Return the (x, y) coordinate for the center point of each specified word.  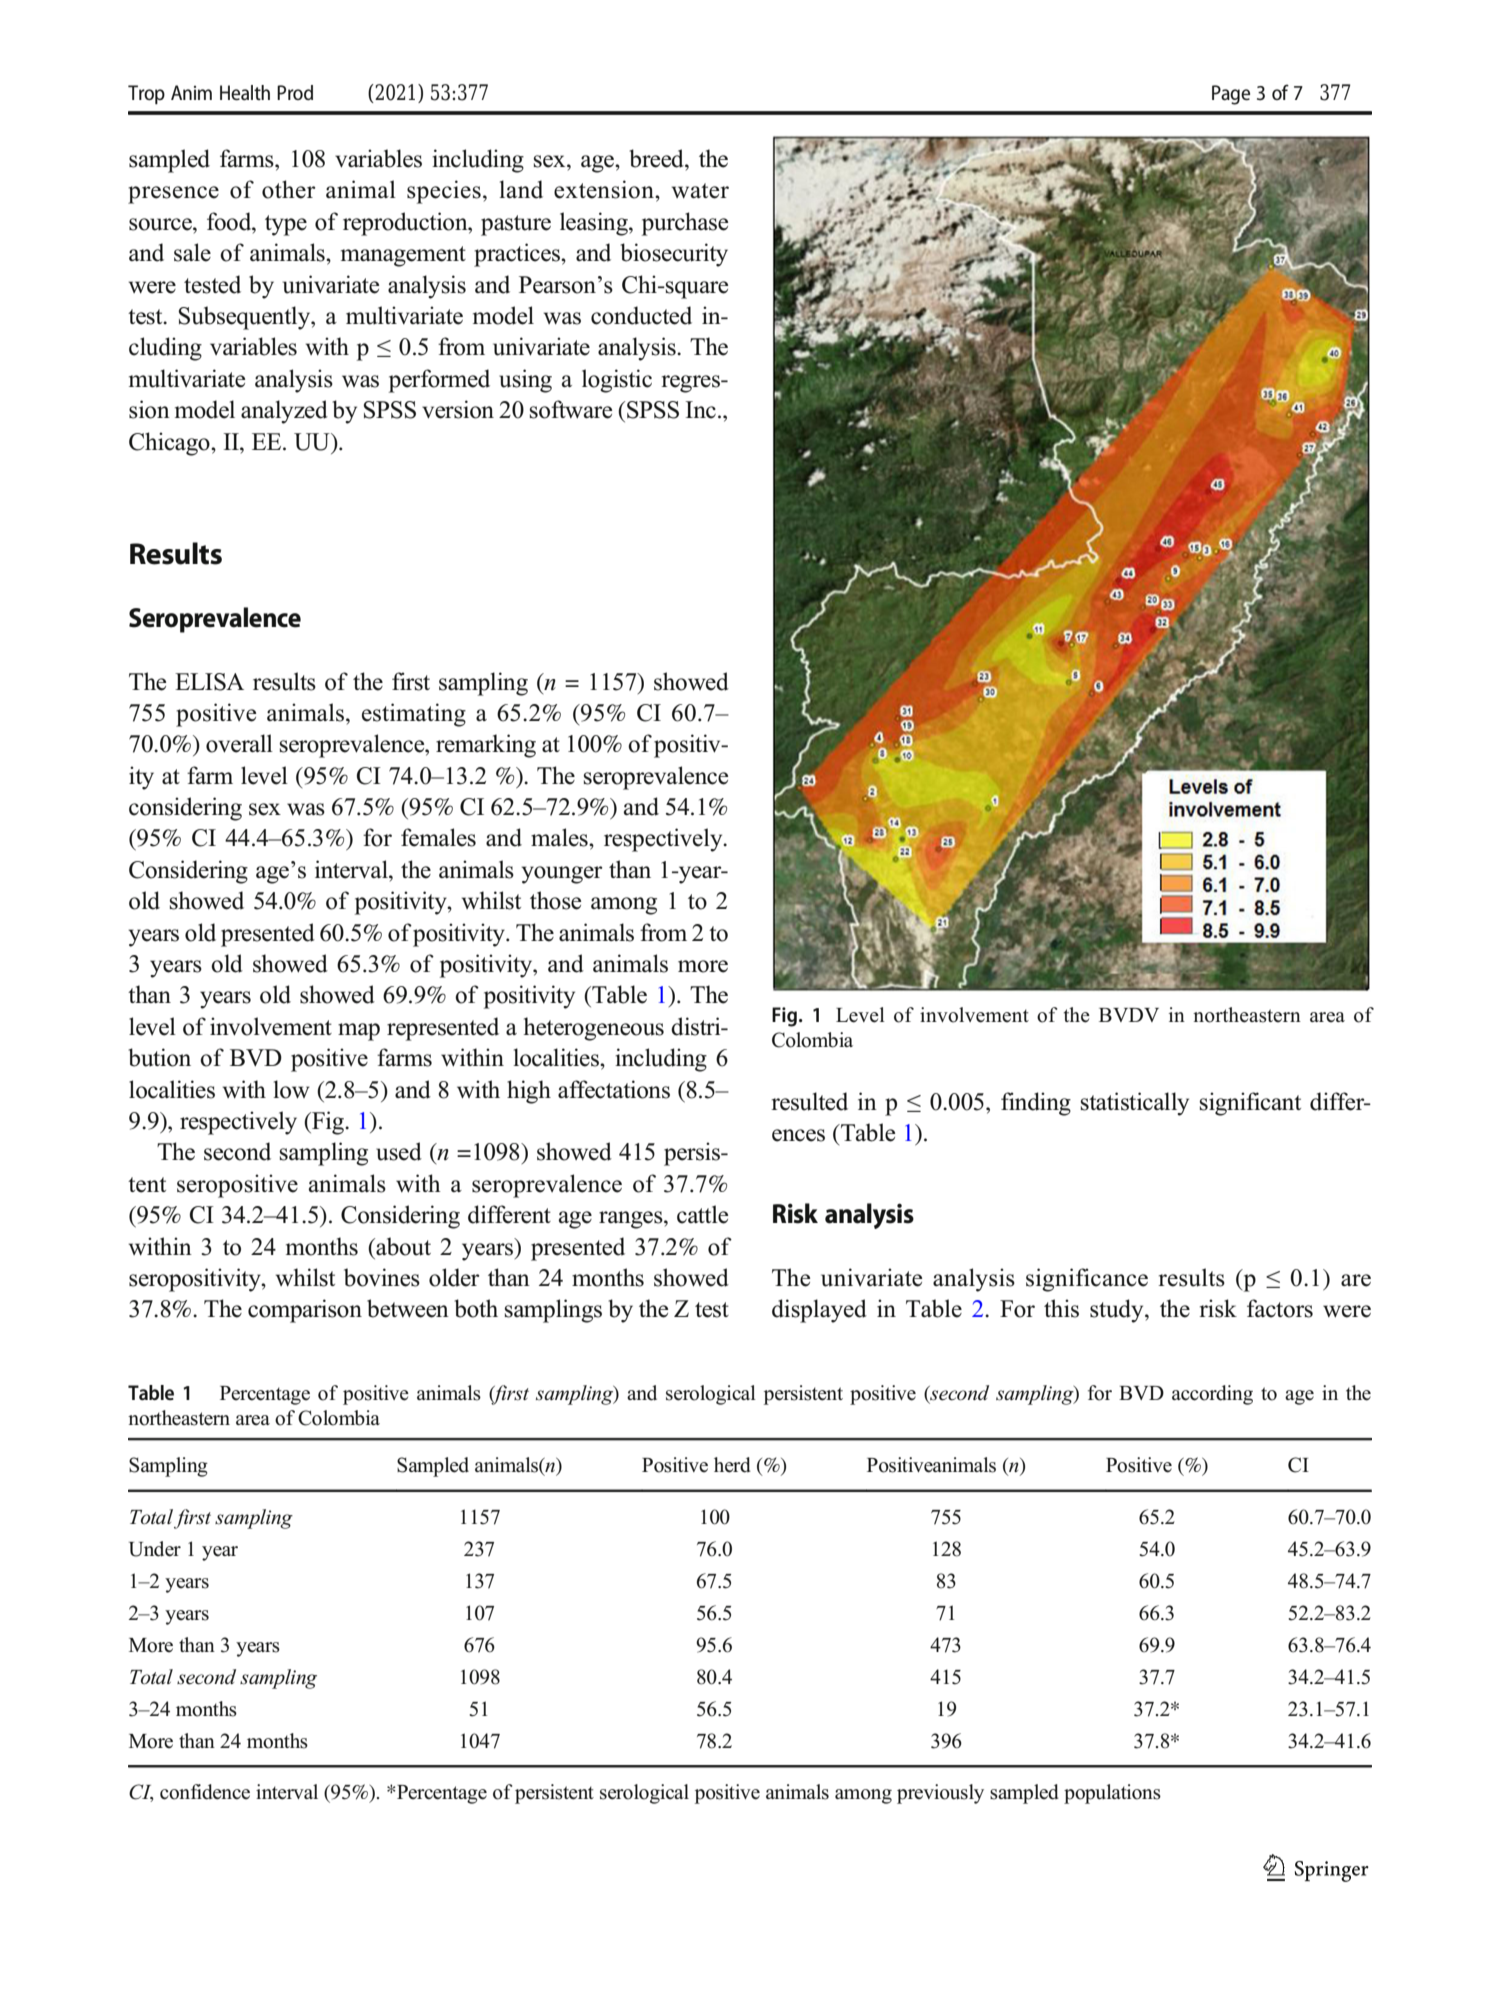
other (289, 189)
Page (1231, 95)
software (571, 409)
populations (1112, 1794)
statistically (1135, 1104)
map (359, 1032)
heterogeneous (594, 1029)
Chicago (170, 444)
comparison (305, 1311)
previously (940, 1794)
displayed (819, 1311)
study (1118, 1311)
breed (657, 158)
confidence (205, 1792)
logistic (617, 381)
